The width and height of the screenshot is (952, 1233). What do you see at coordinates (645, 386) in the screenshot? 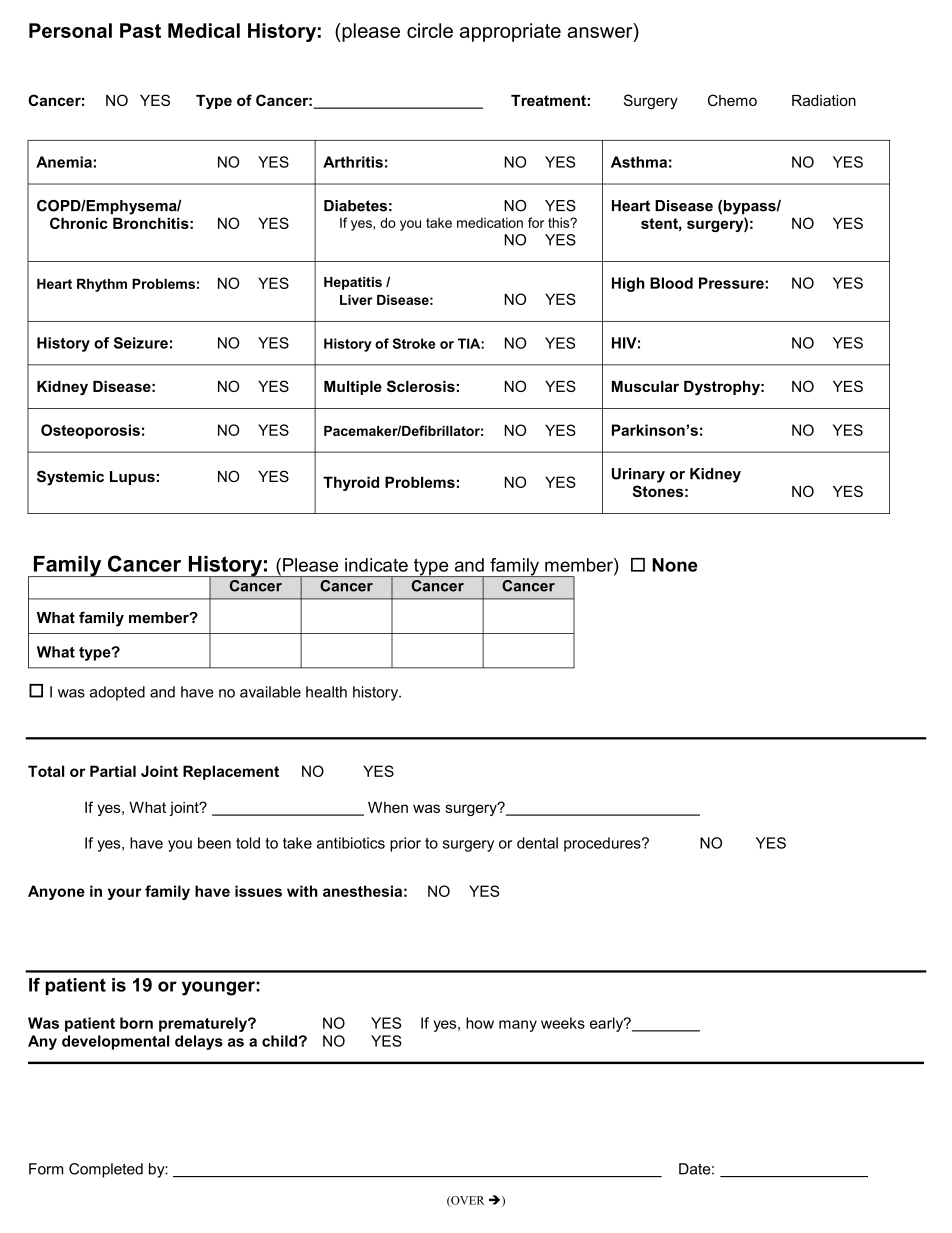
I see `Muscular` at bounding box center [645, 386].
